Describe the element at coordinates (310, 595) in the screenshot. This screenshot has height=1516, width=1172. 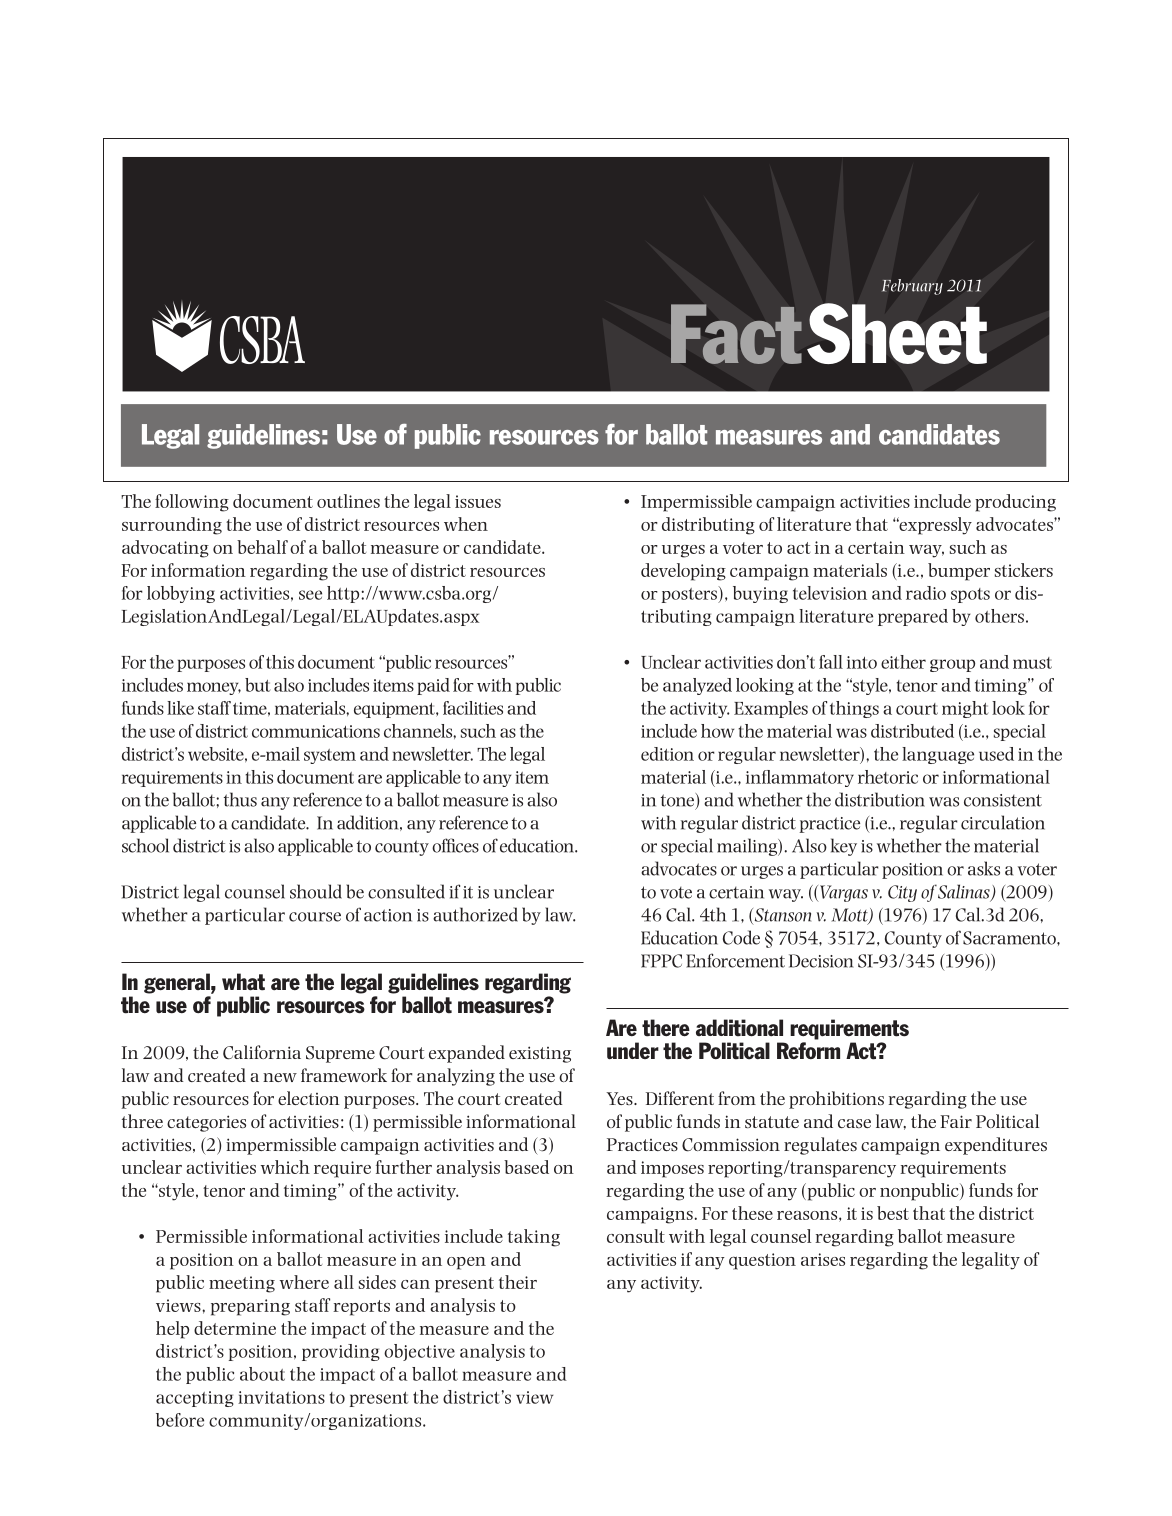
I see `see` at that location.
